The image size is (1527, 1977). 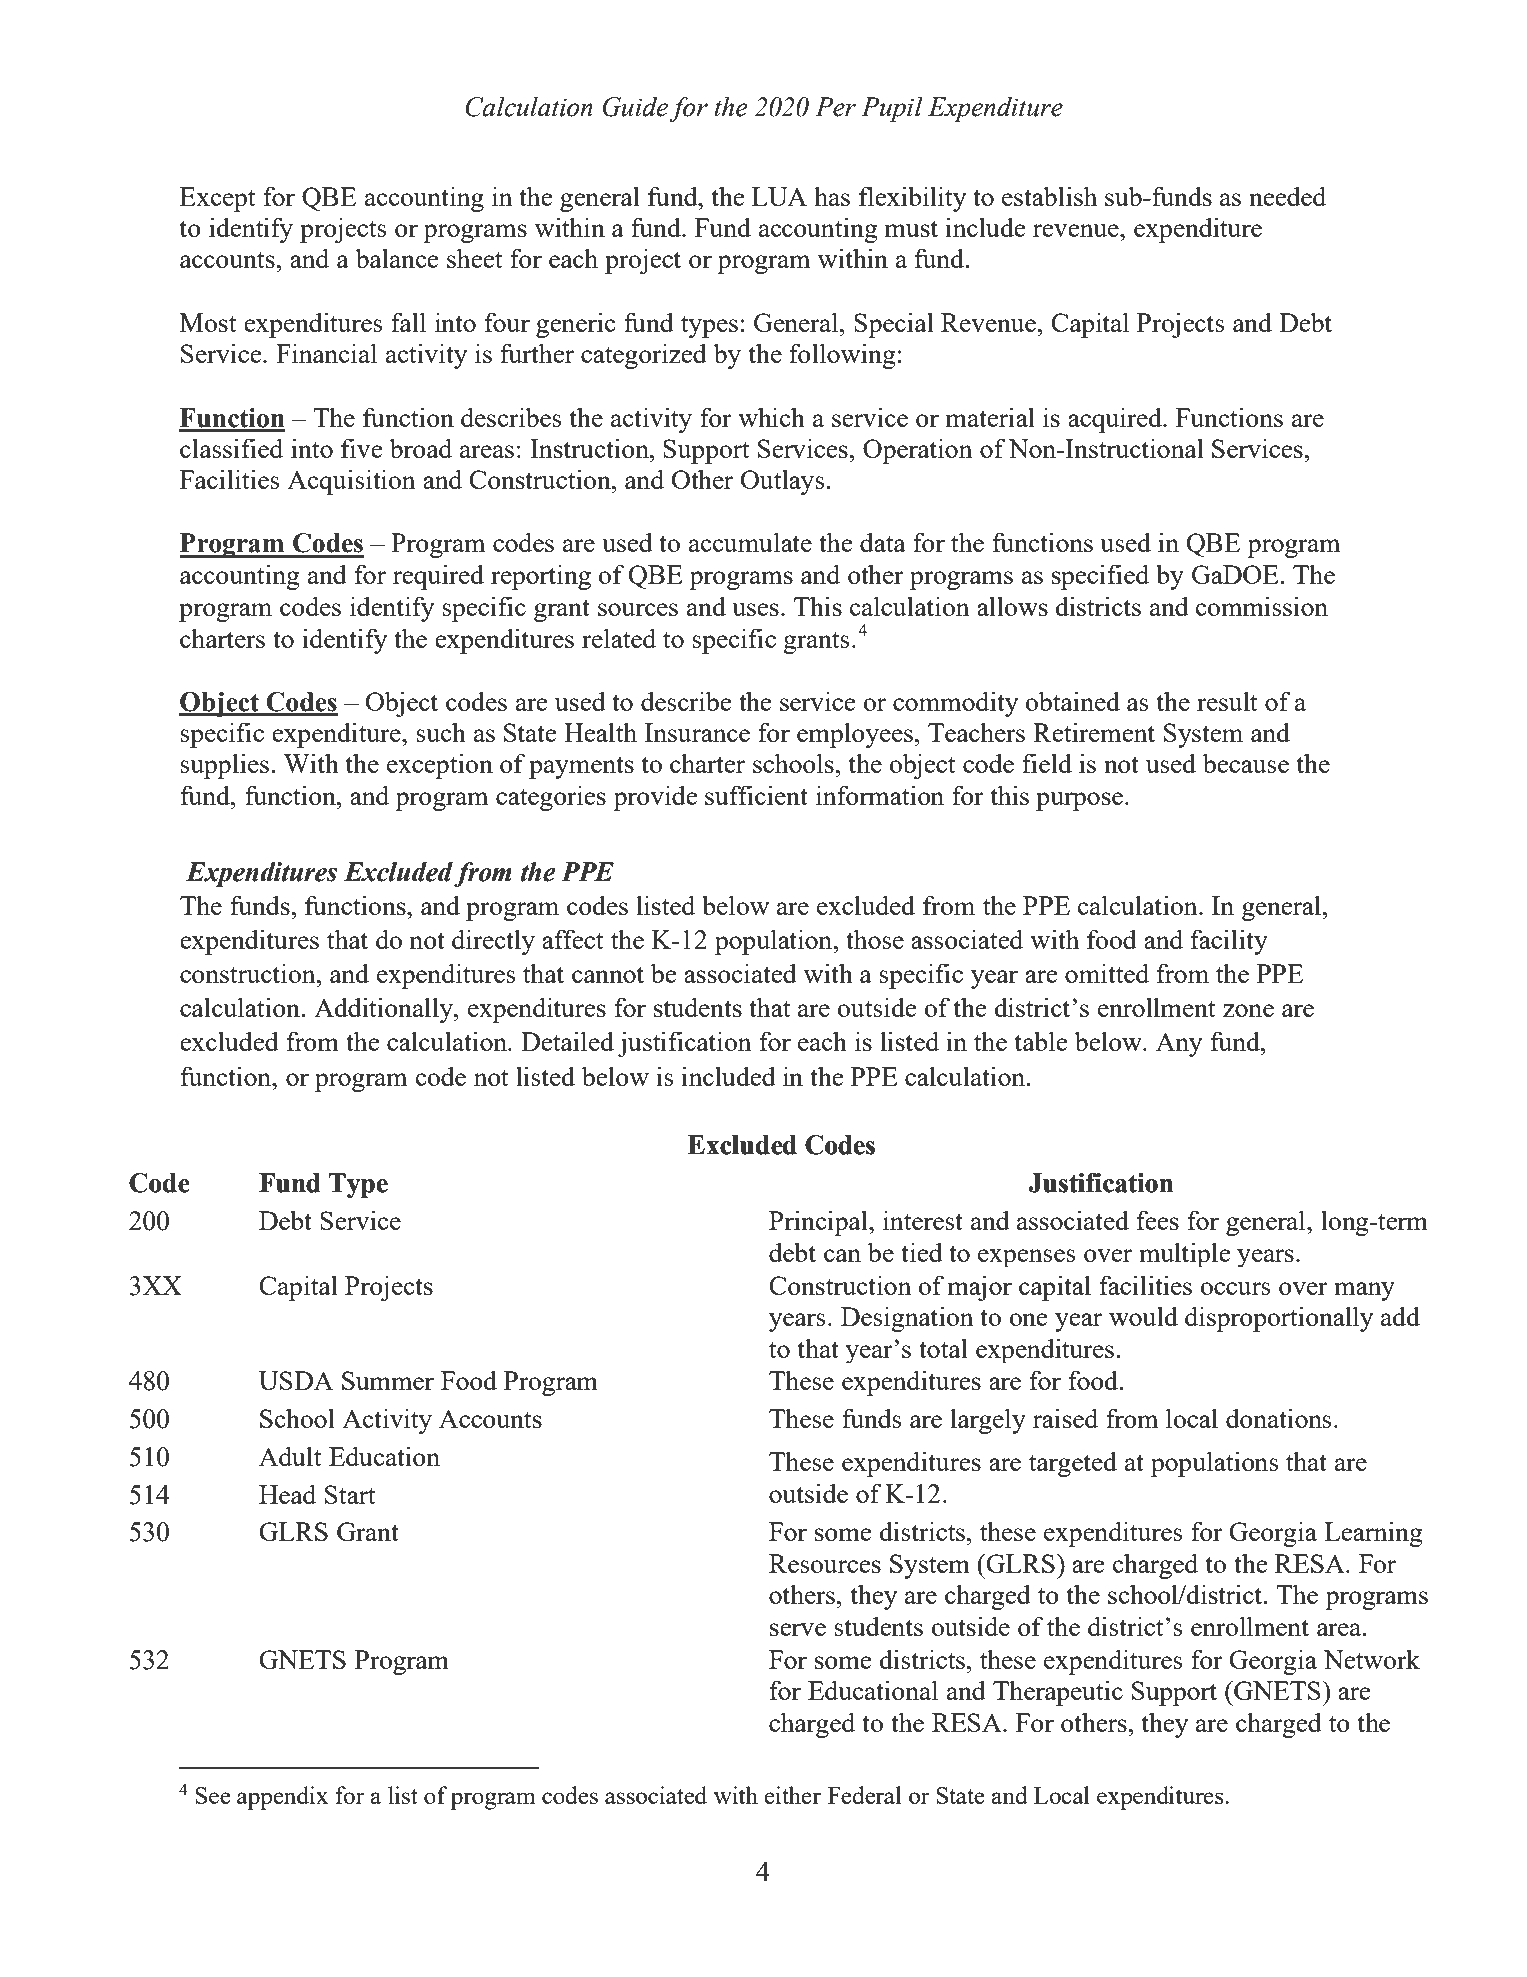 What do you see at coordinates (396, 258) in the screenshot?
I see `balance` at bounding box center [396, 258].
